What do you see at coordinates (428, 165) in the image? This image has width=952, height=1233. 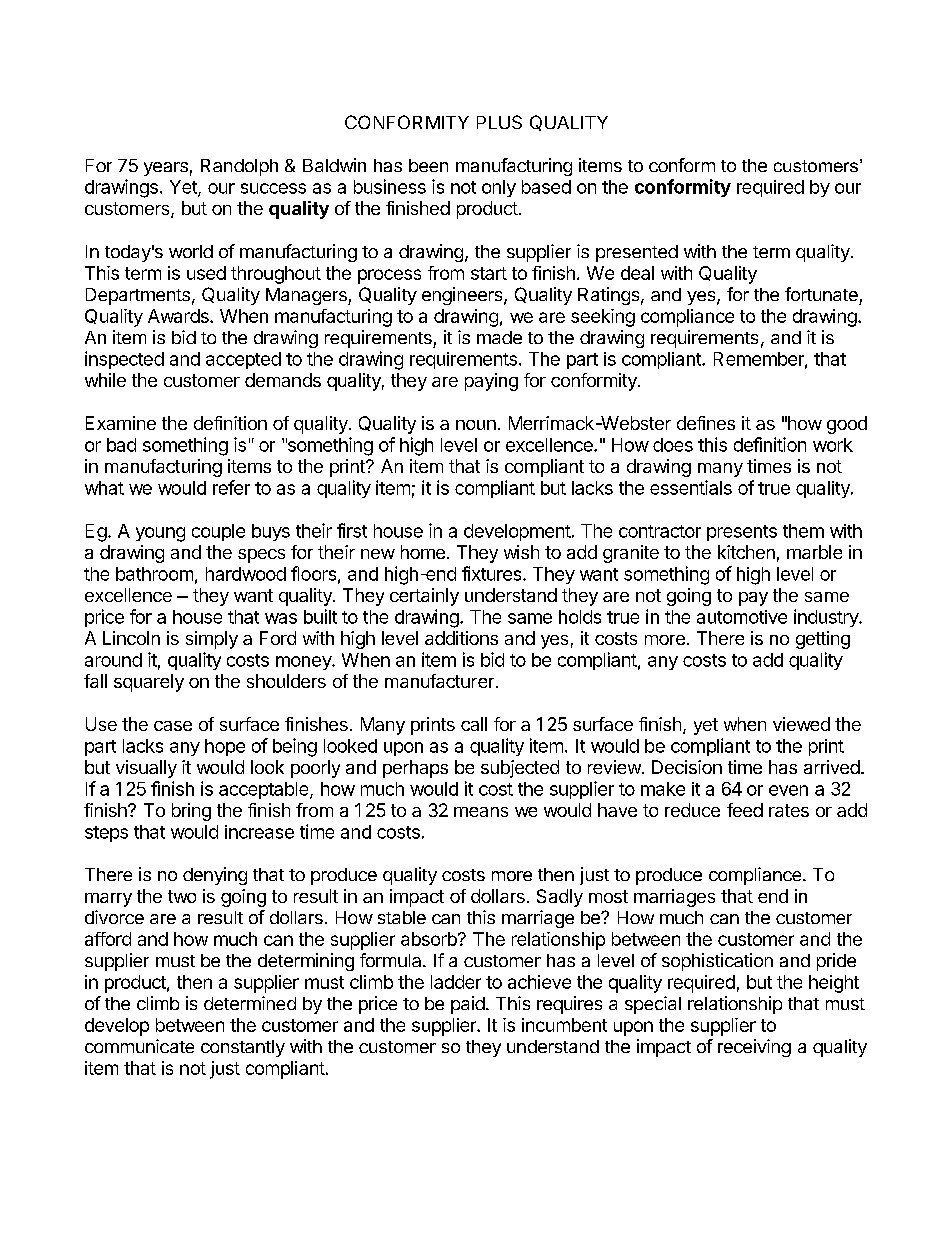 I see `been` at bounding box center [428, 165].
